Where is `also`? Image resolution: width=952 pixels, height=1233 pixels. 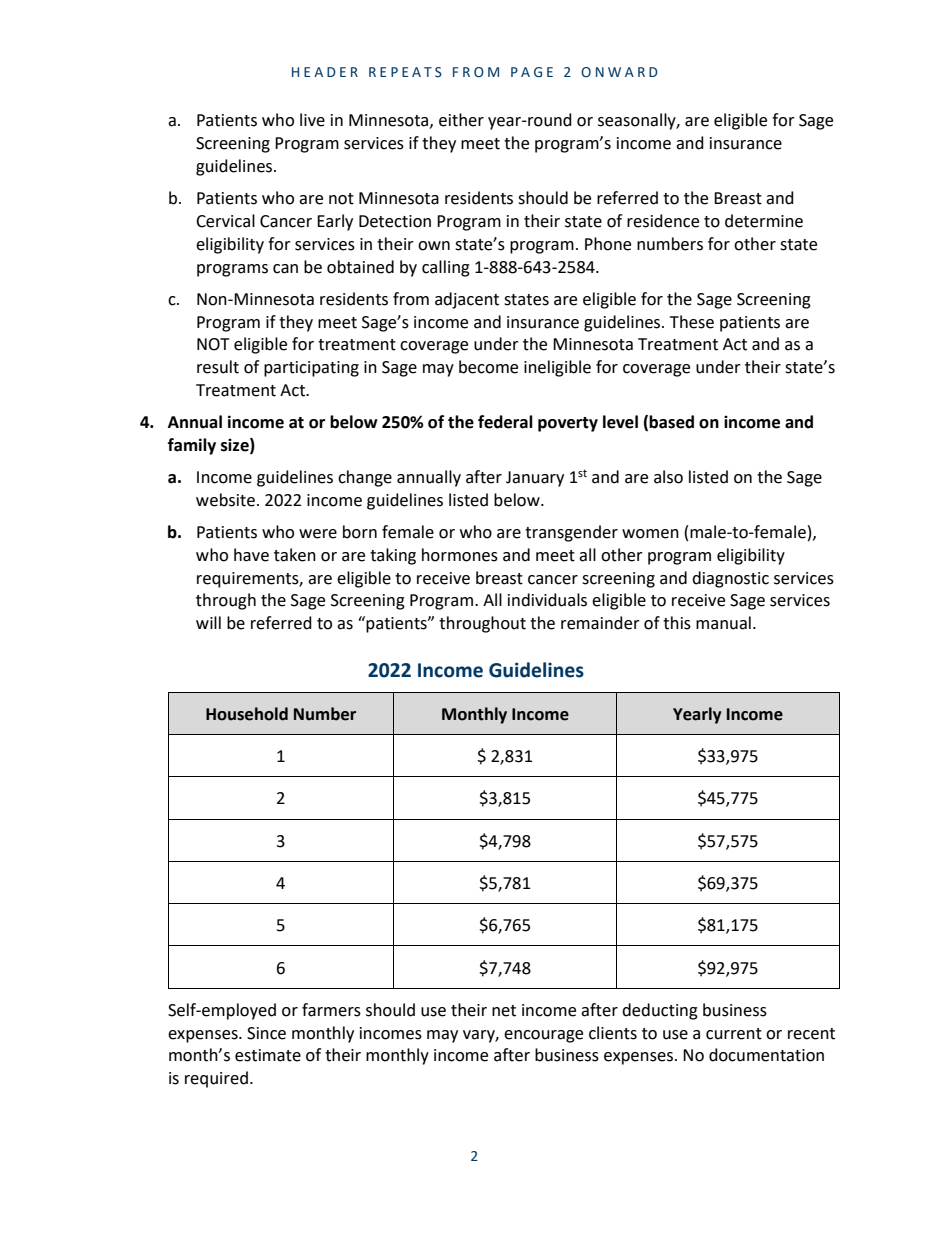 also is located at coordinates (668, 477).
